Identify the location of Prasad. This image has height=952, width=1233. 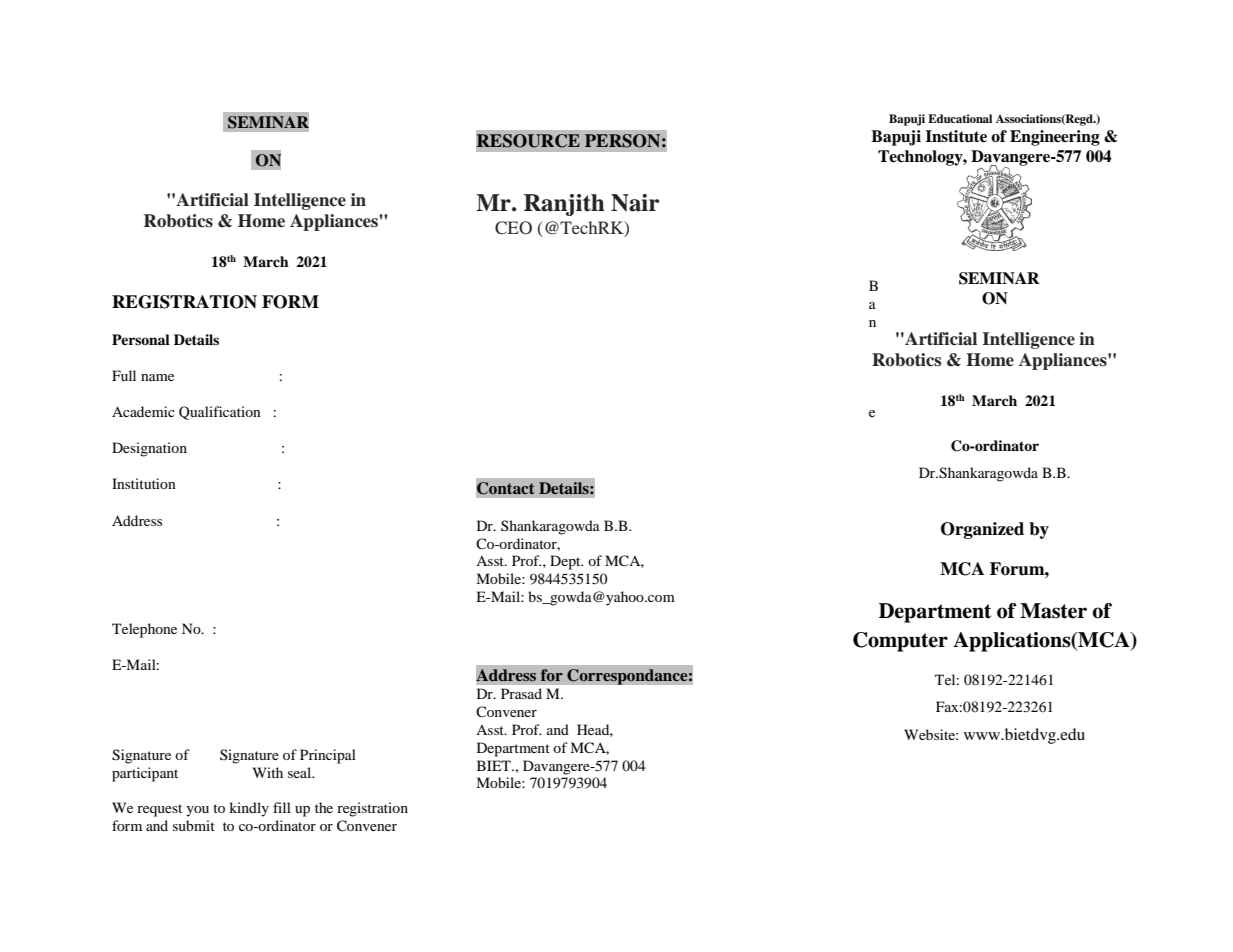
(521, 693).
